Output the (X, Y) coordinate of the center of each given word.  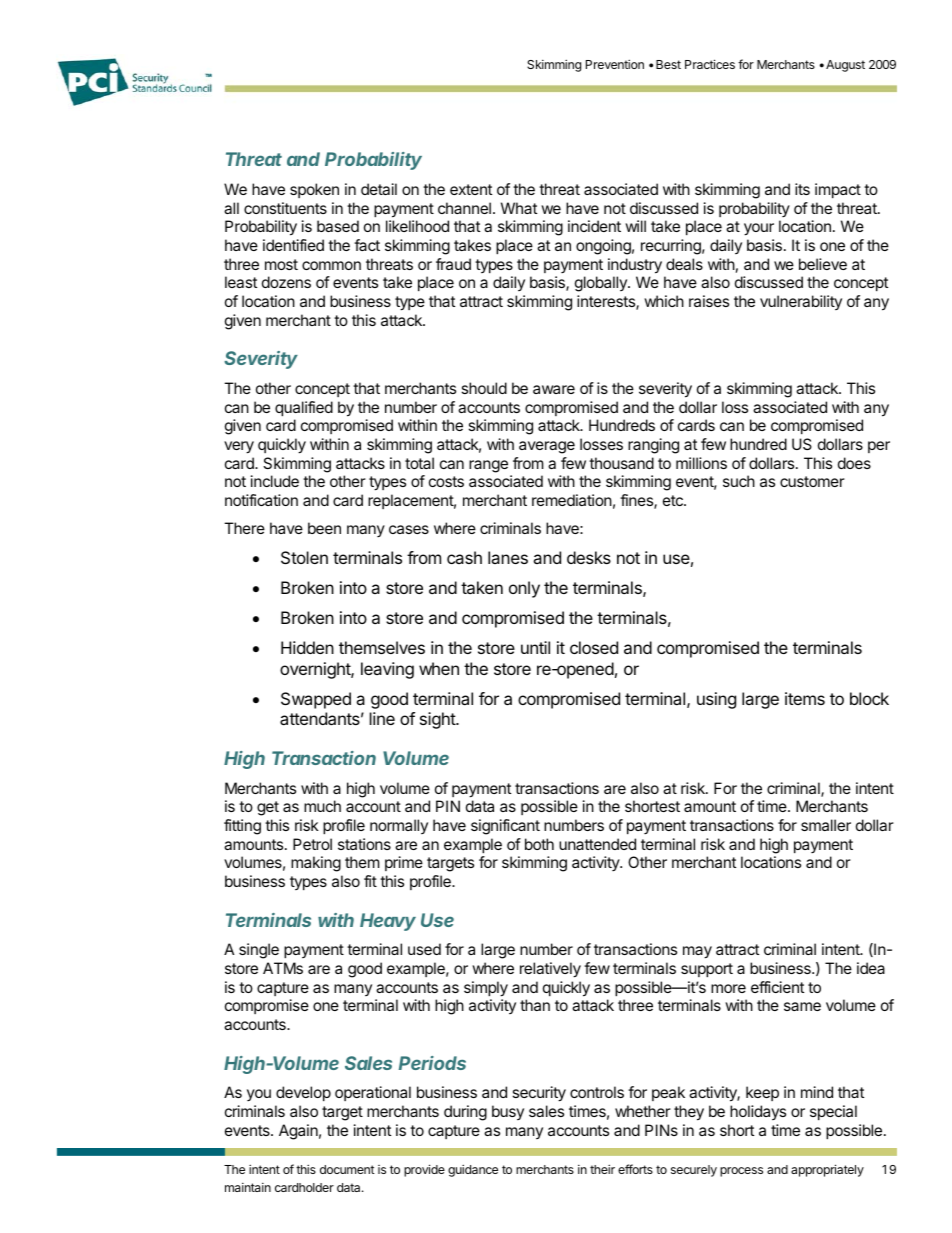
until (535, 647)
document (347, 1169)
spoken (314, 190)
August (845, 66)
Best (668, 64)
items (805, 698)
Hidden (307, 647)
